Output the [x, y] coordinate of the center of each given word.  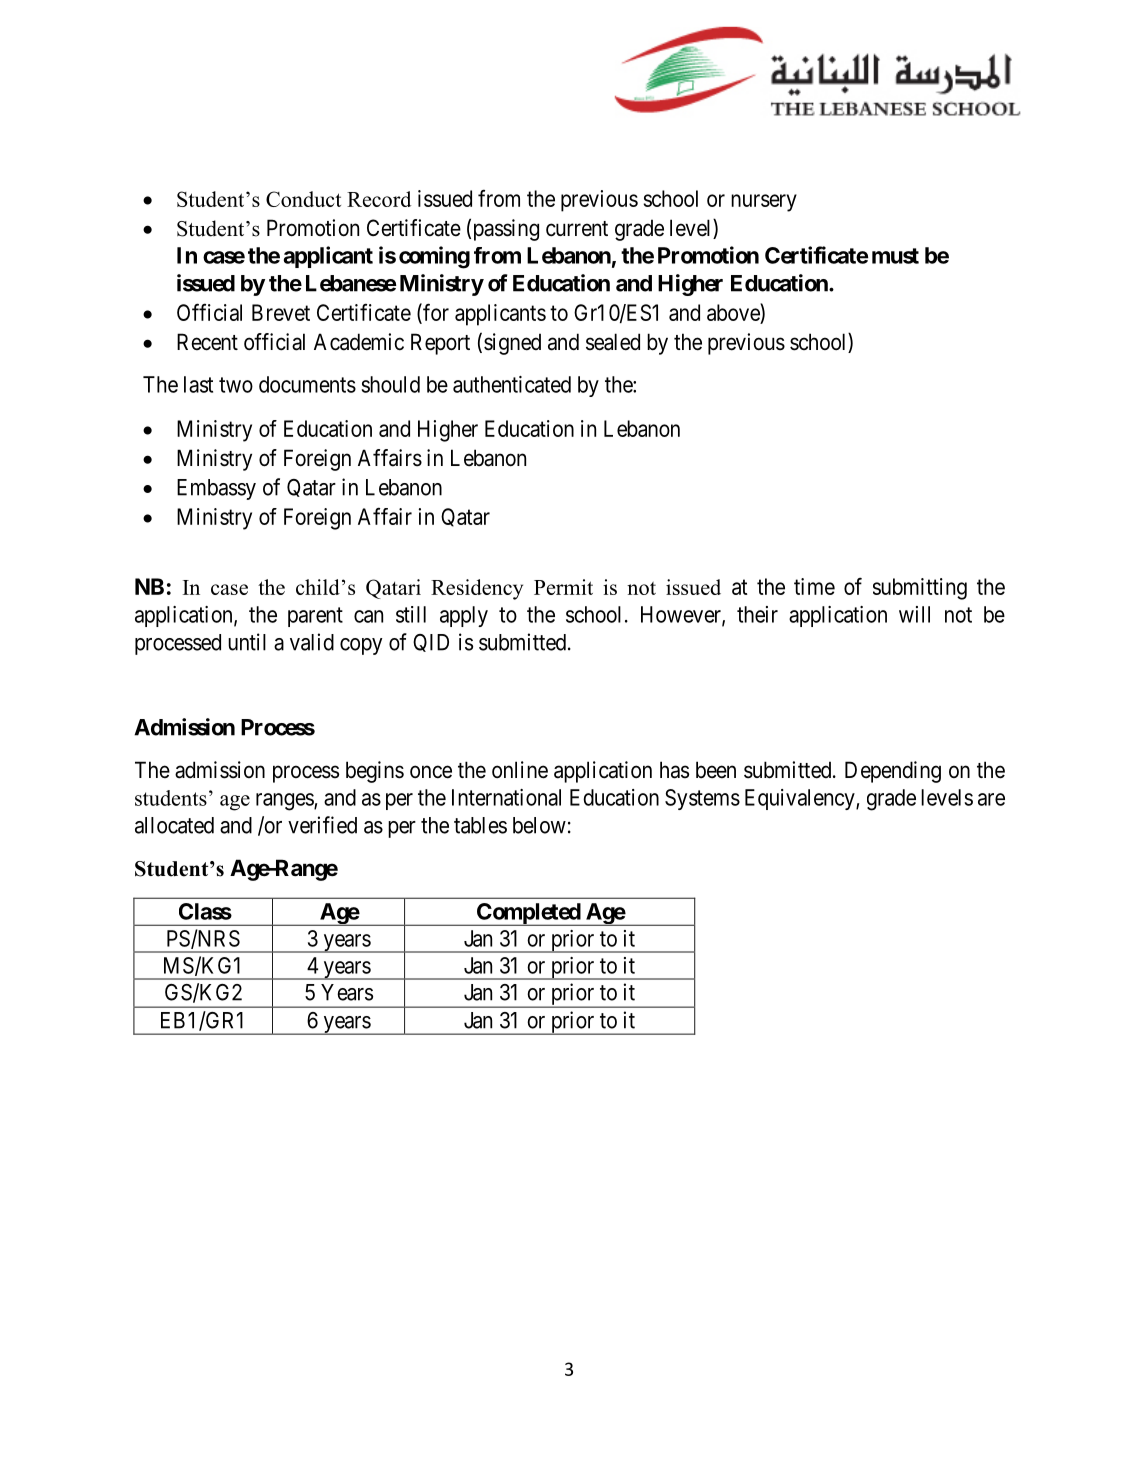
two [236, 385]
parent [315, 617]
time [814, 586]
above [734, 313]
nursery [764, 203]
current [577, 229]
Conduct [303, 199]
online [520, 770]
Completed [528, 914]
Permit [563, 587]
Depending [893, 772]
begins [375, 772]
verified [322, 825]
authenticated [512, 384]
